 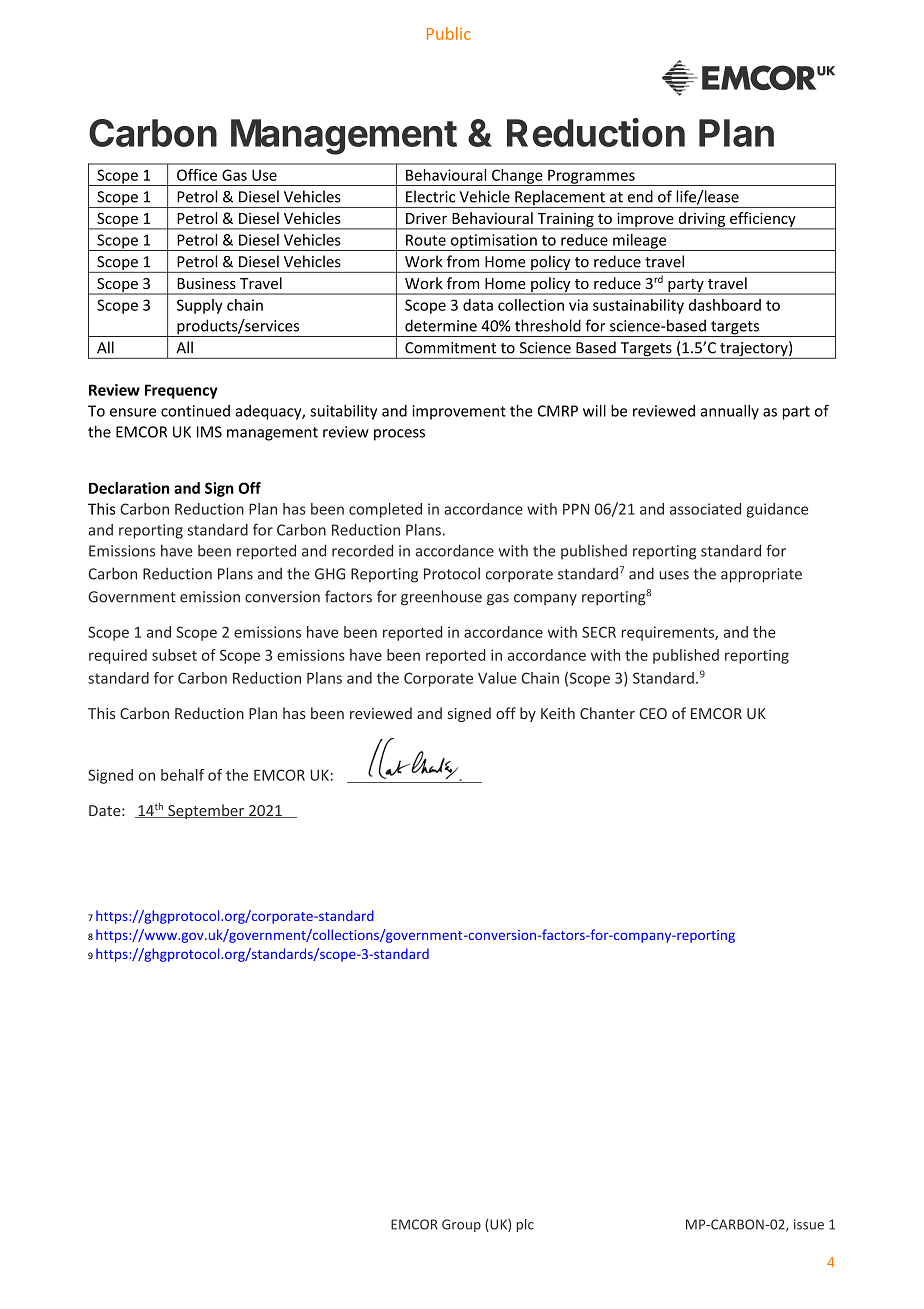 I want to click on issue, so click(x=809, y=1224).
